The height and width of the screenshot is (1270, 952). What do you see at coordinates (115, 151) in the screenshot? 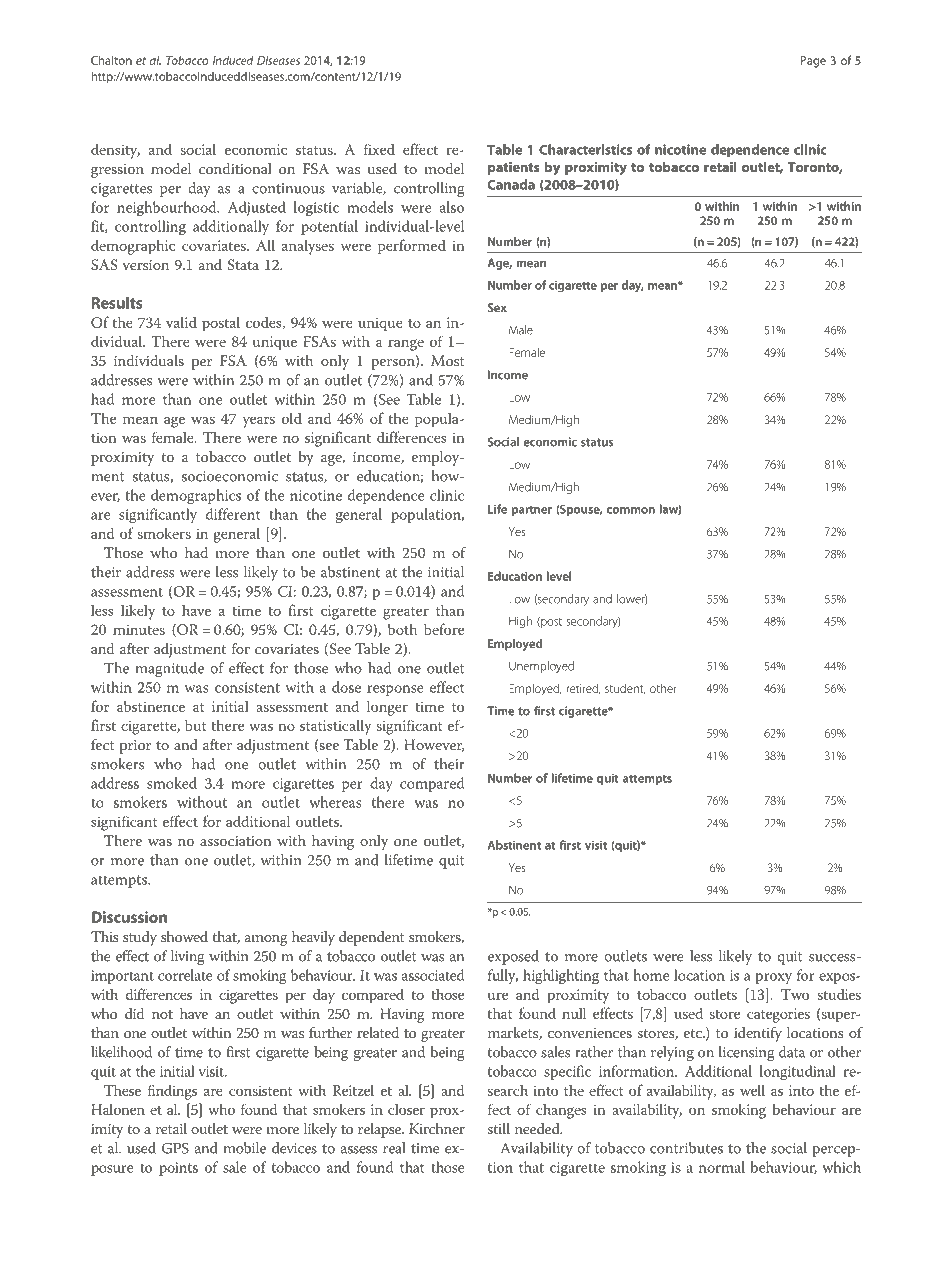
I see `density` at bounding box center [115, 151].
